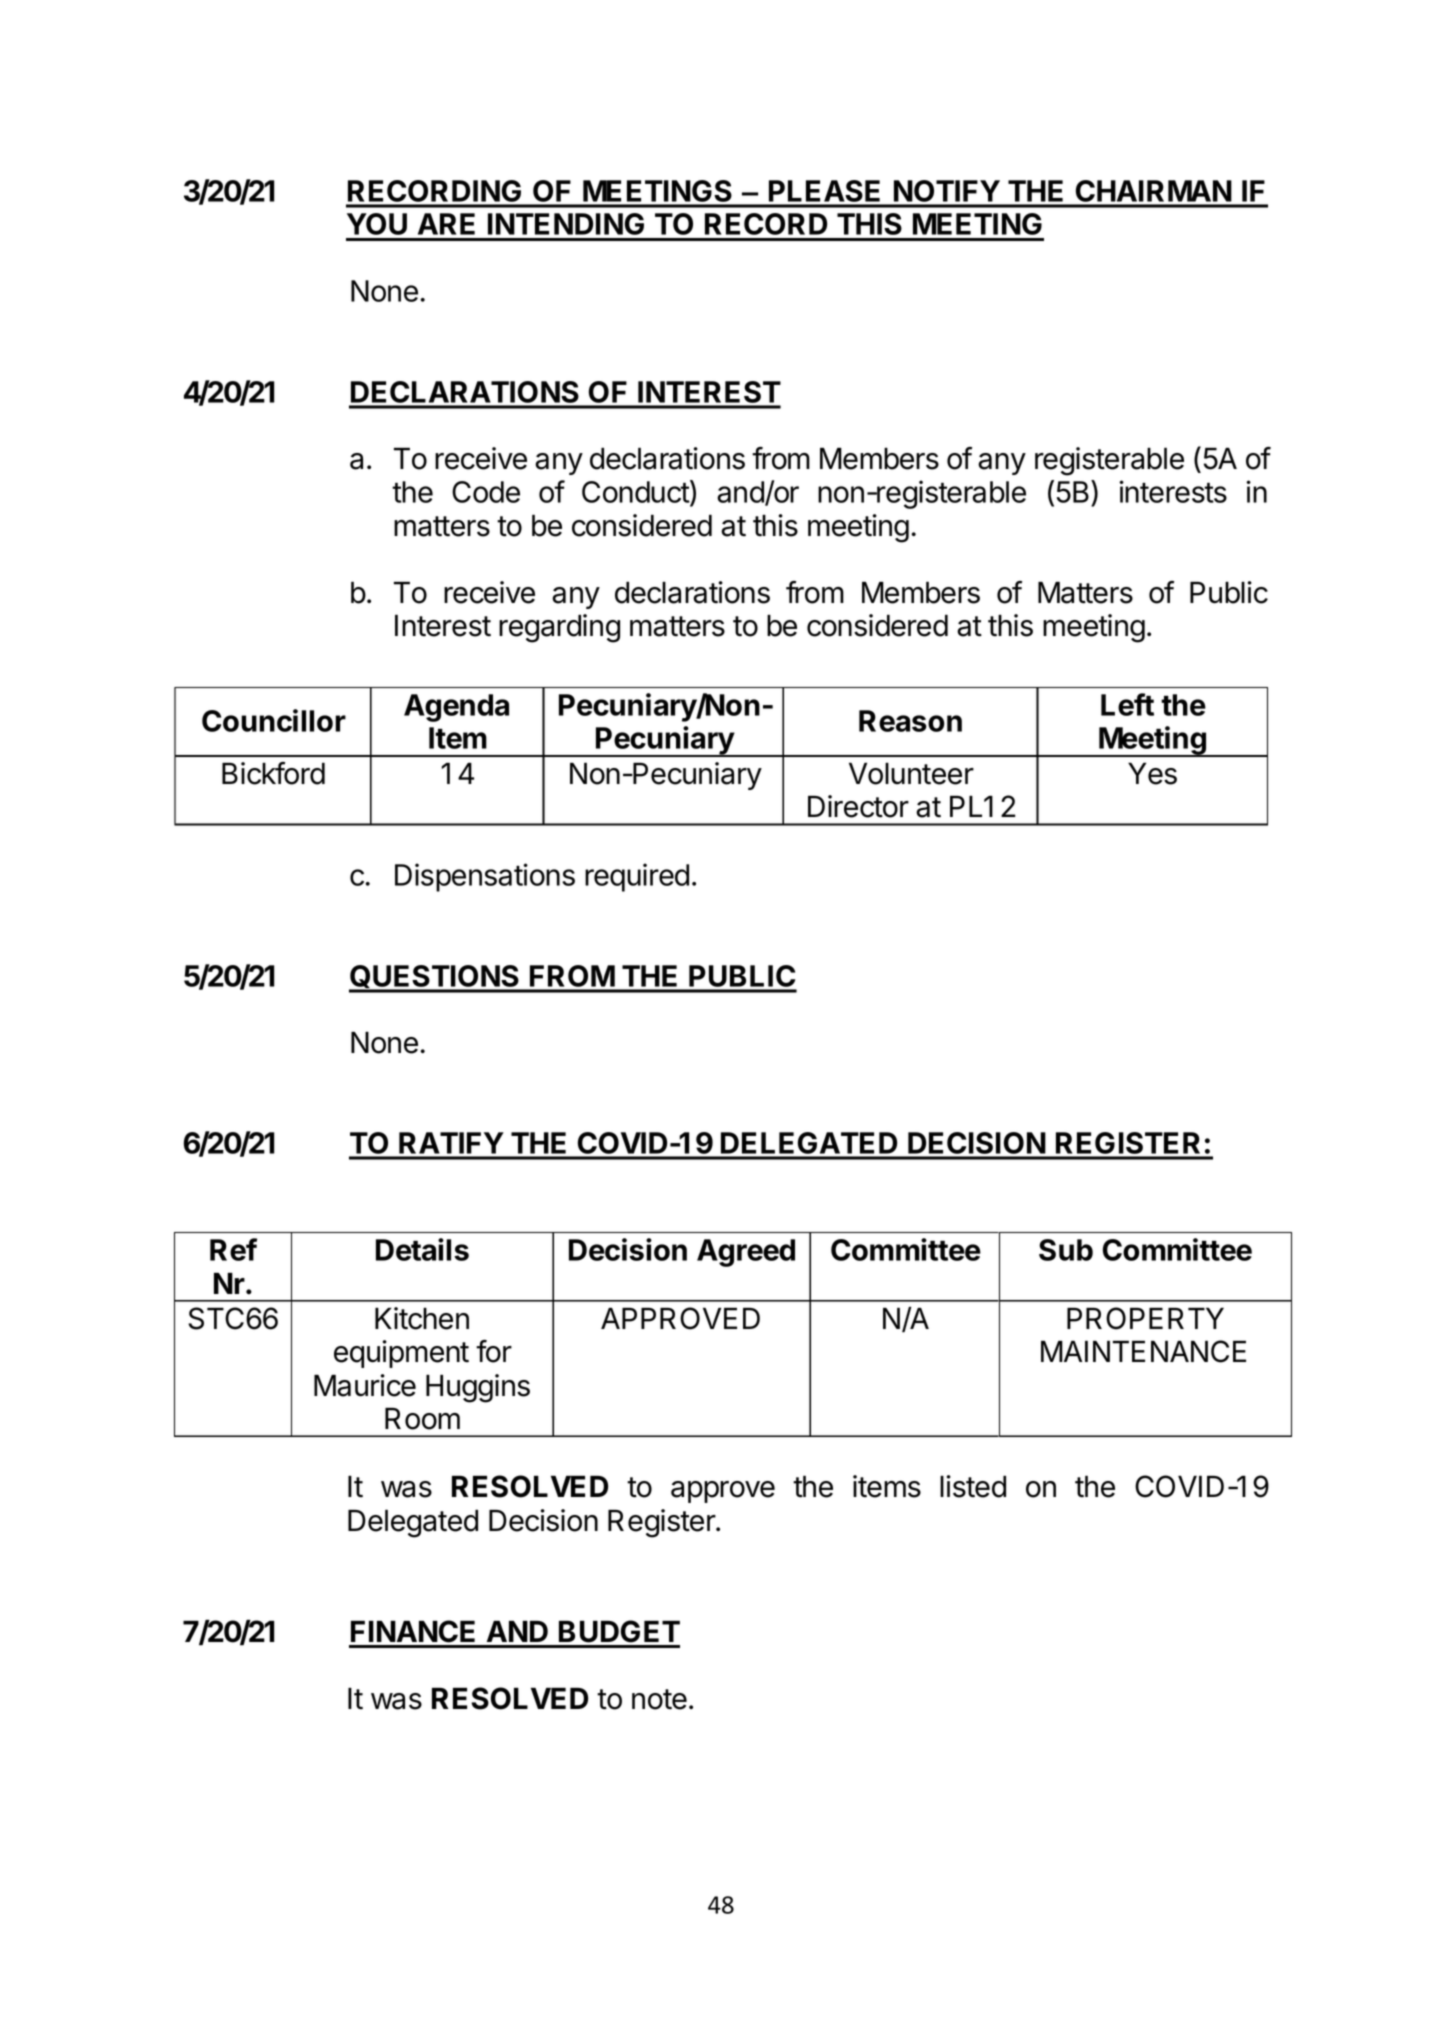 The image size is (1442, 2040). I want to click on regarding, so click(559, 628).
